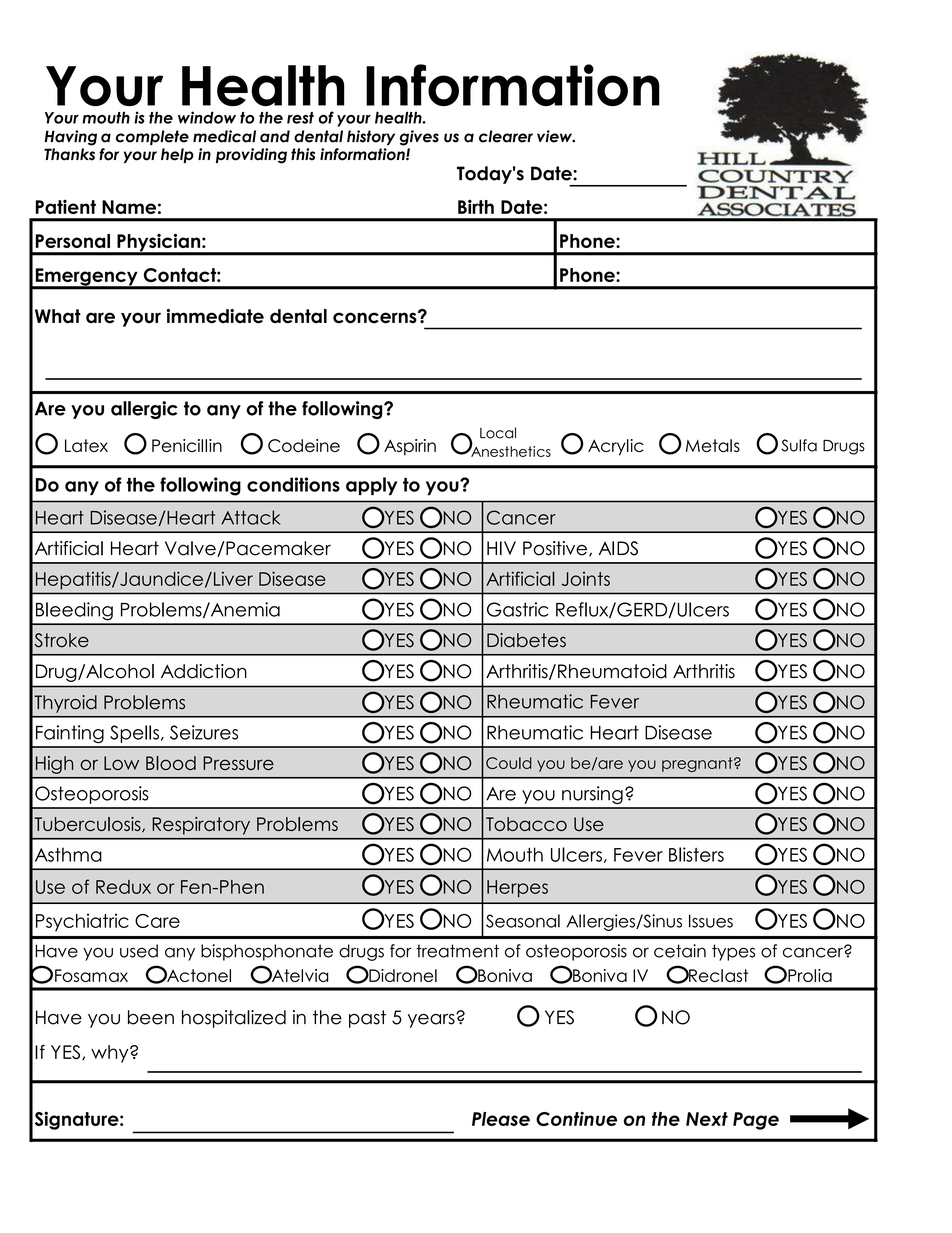 The image size is (952, 1233). Describe the element at coordinates (419, 138) in the image. I see `gives` at that location.
